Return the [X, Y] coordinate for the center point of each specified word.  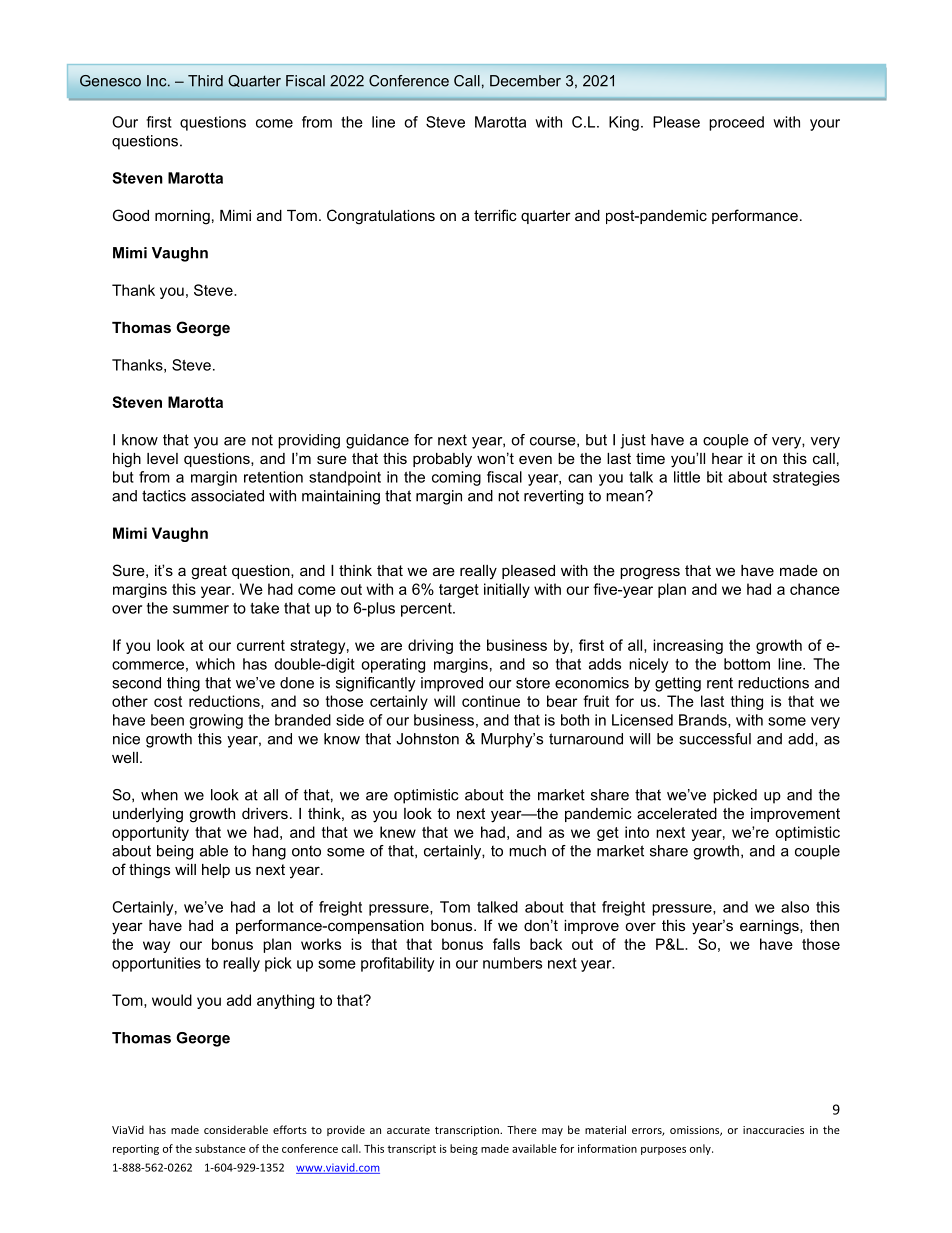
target [459, 591]
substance [220, 1148]
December [525, 81]
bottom [747, 664]
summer [201, 609]
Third [205, 81]
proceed [736, 123]
